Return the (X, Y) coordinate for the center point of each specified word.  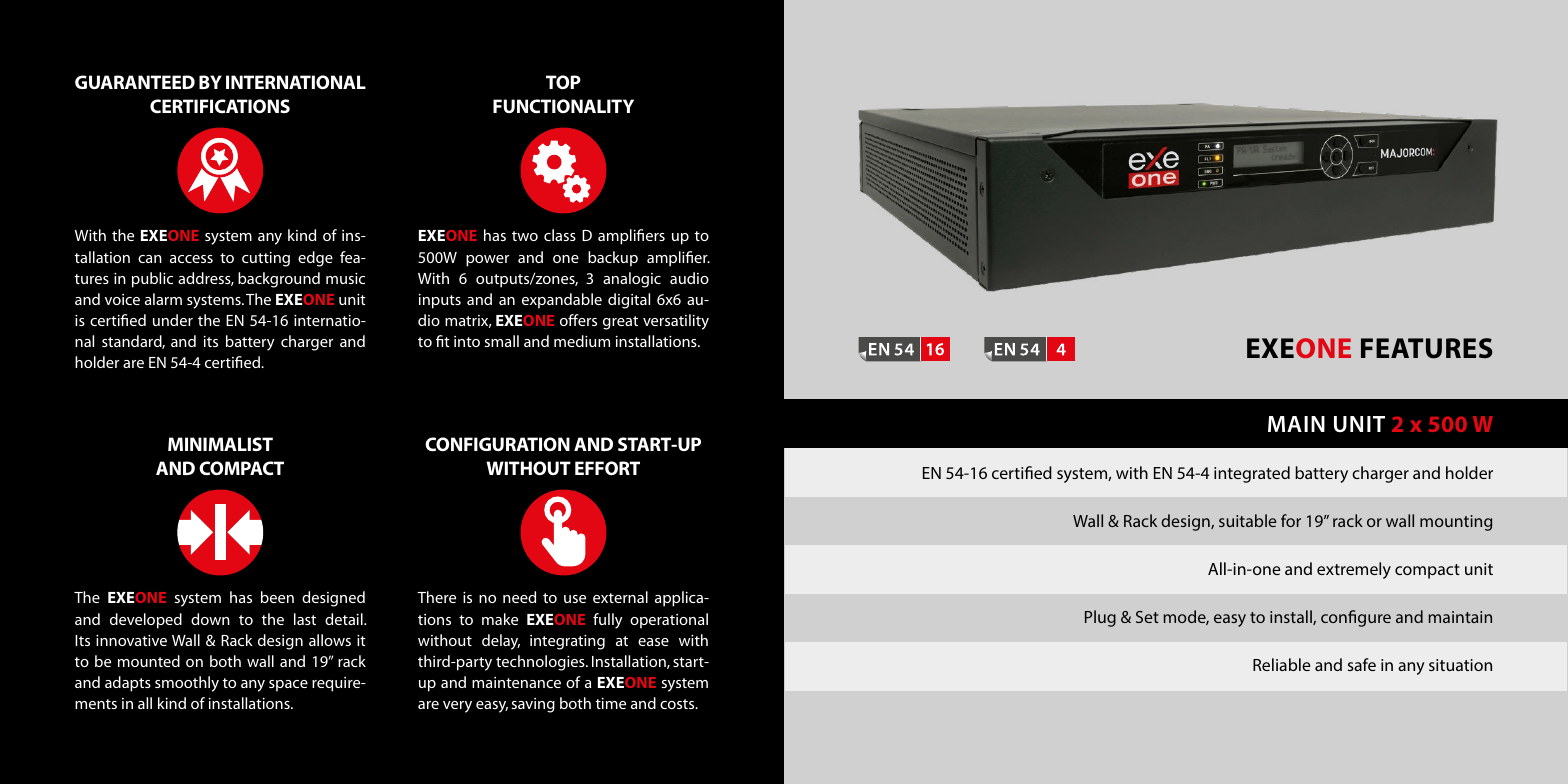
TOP (563, 82)
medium (582, 341)
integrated (1252, 474)
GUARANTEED (135, 82)
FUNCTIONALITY (563, 106)
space (288, 686)
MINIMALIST (220, 444)
